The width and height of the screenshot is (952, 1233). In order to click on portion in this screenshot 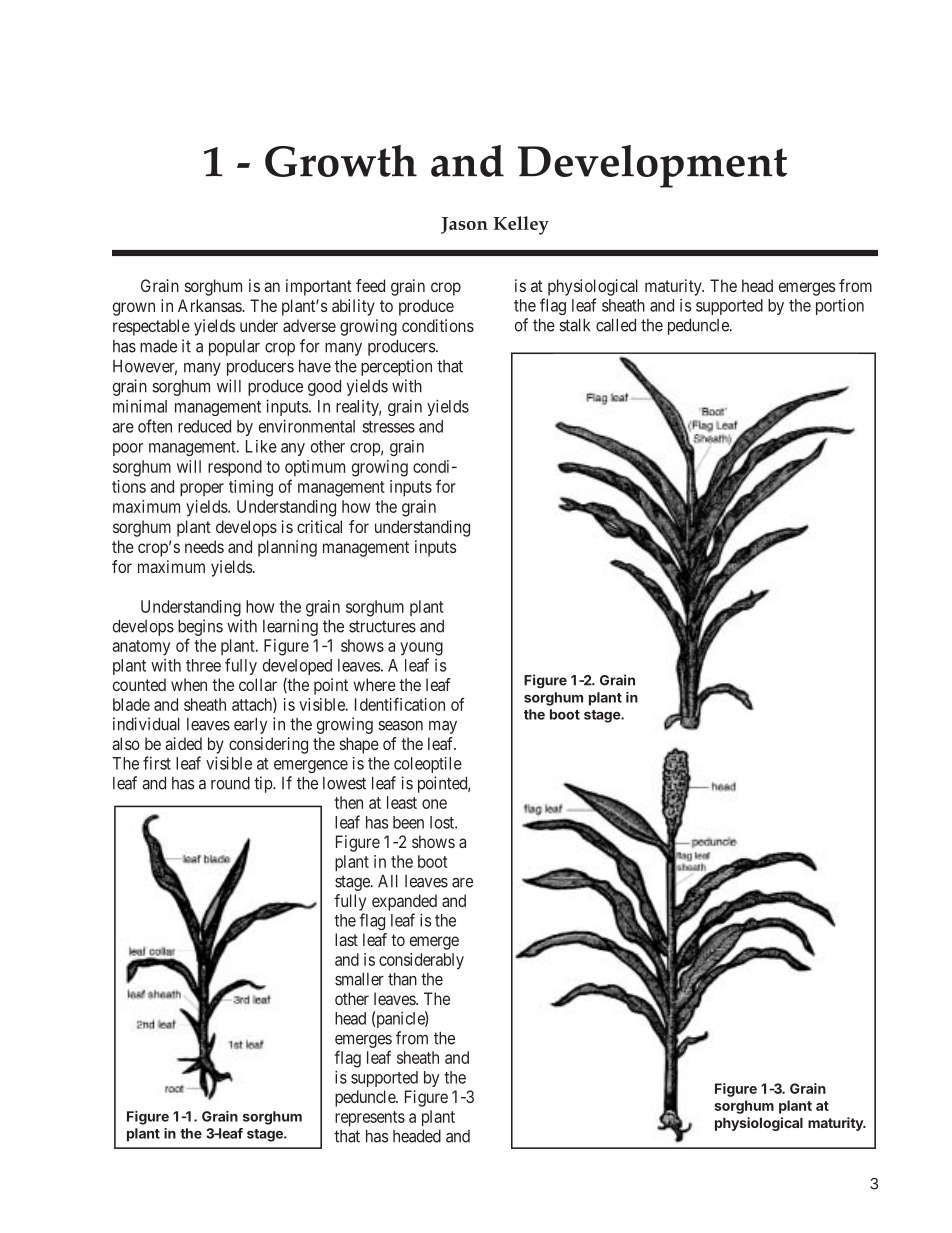, I will do `click(840, 306)`.
